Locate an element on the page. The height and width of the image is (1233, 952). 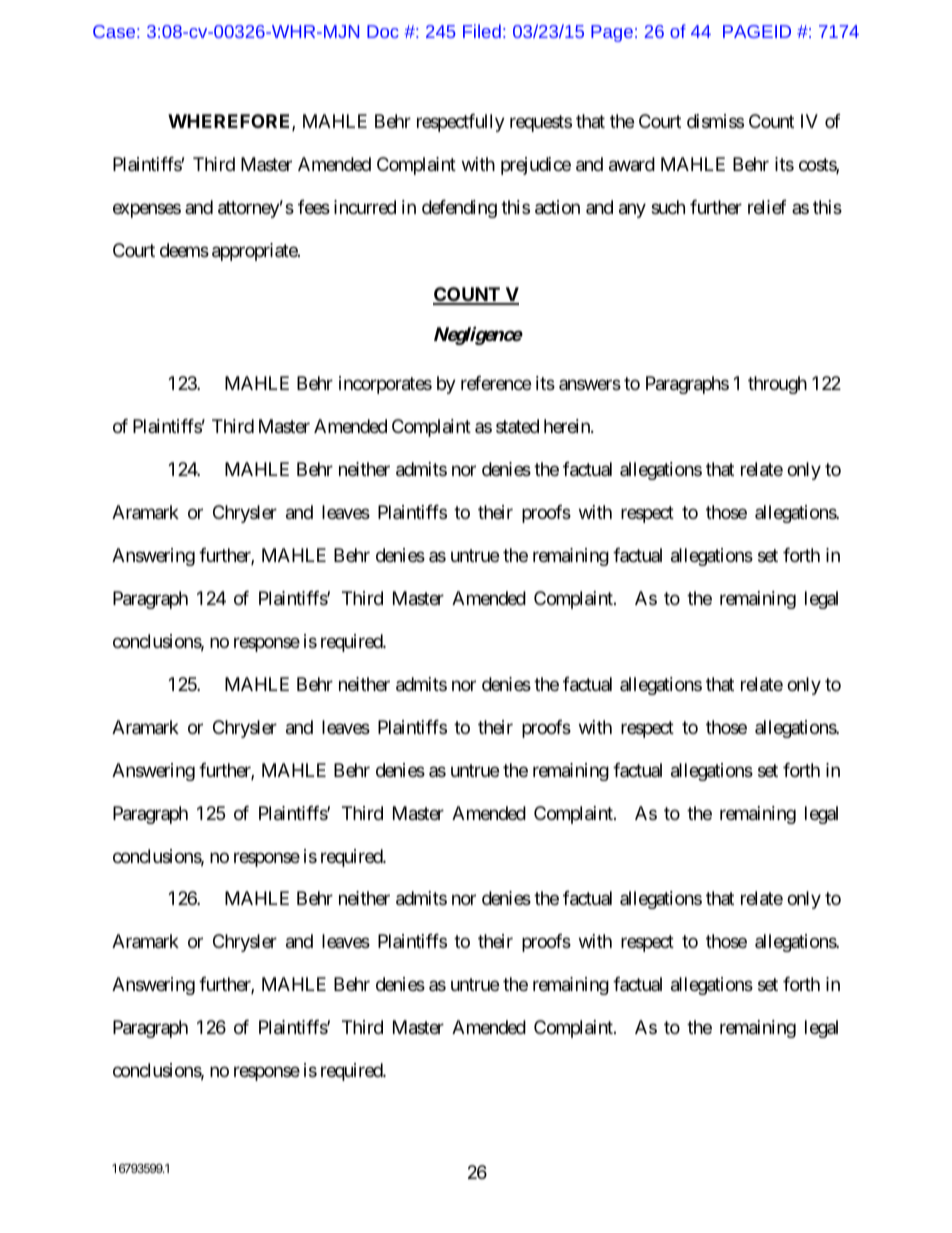
Doc is located at coordinates (383, 31).
